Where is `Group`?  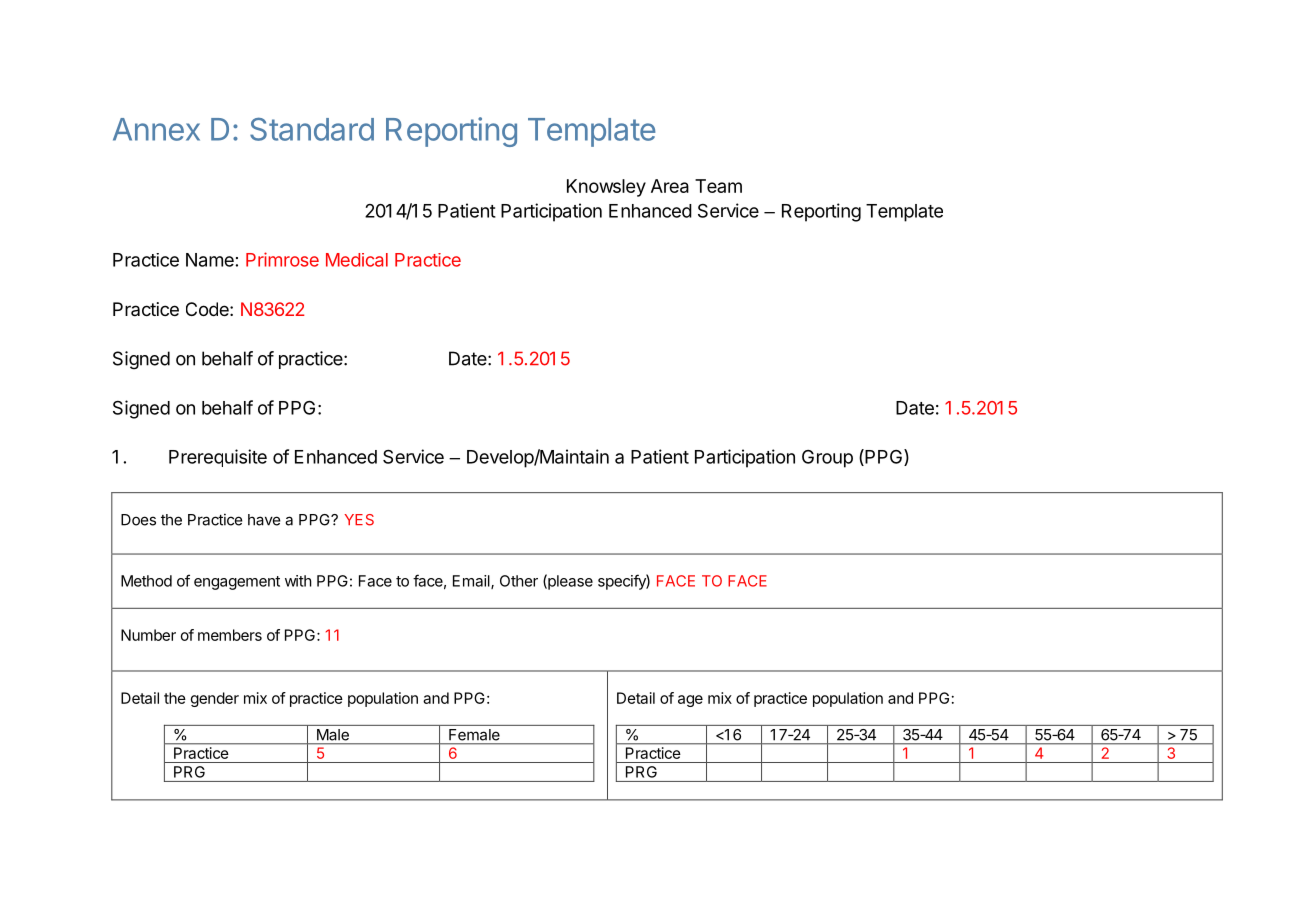
Group is located at coordinates (827, 459).
